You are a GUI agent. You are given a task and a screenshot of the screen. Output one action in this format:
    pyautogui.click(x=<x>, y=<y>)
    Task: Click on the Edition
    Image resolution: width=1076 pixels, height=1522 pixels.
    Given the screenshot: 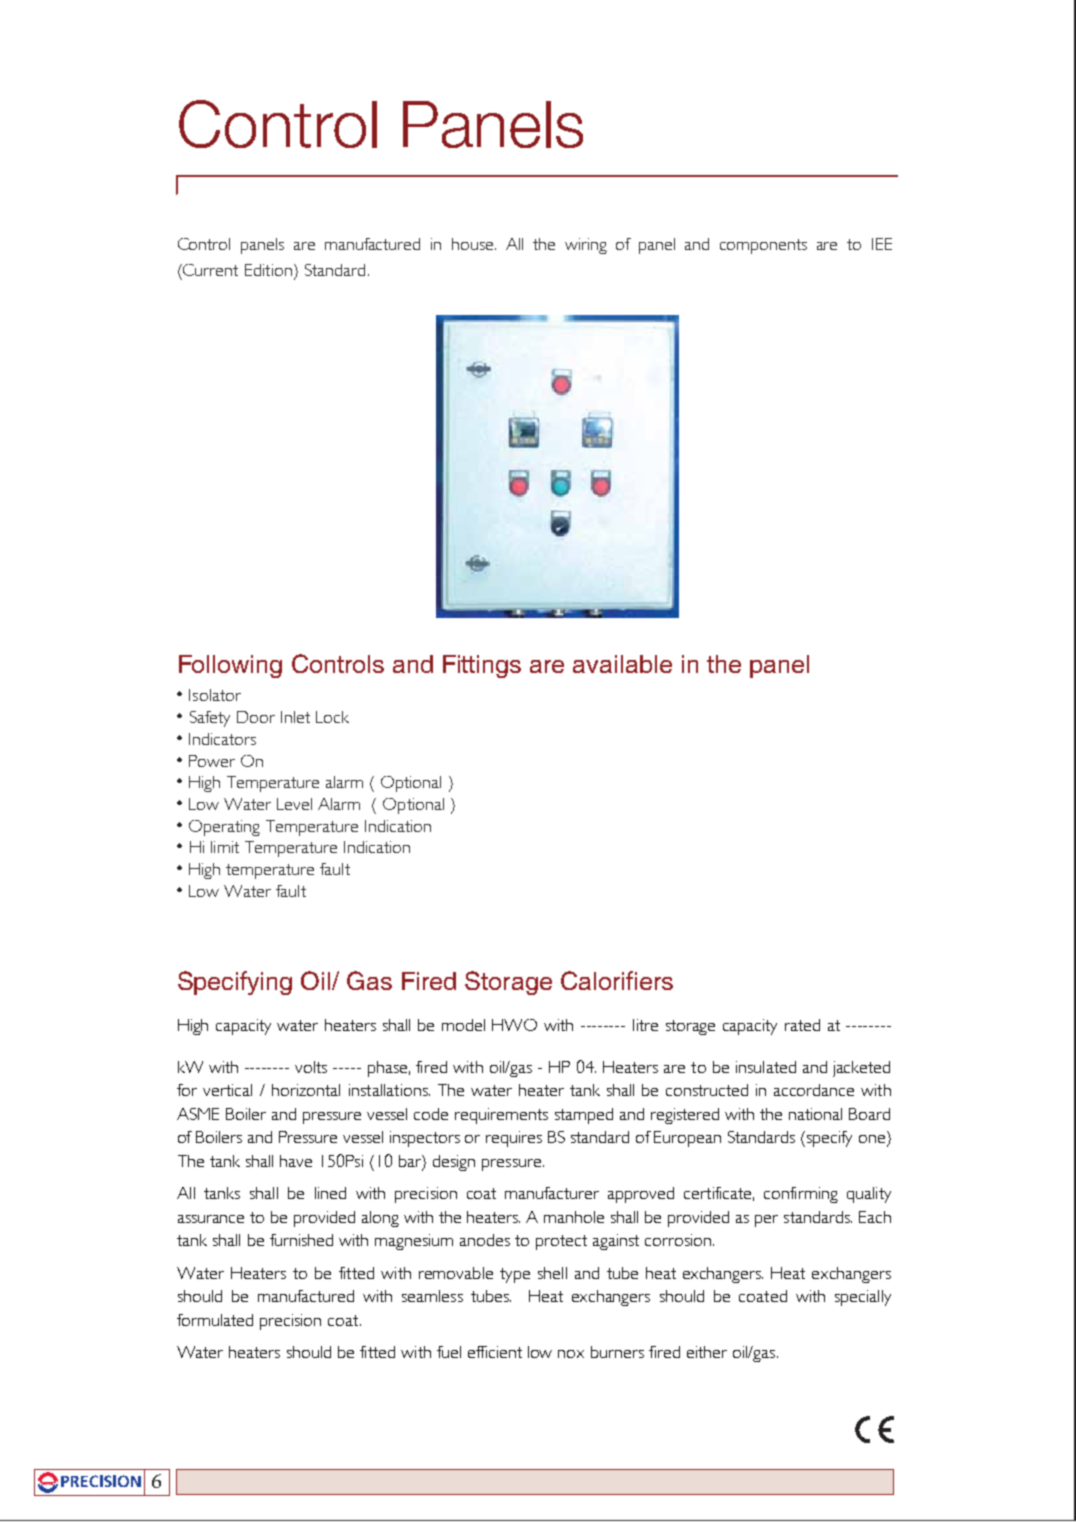 What is the action you would take?
    pyautogui.click(x=268, y=270)
